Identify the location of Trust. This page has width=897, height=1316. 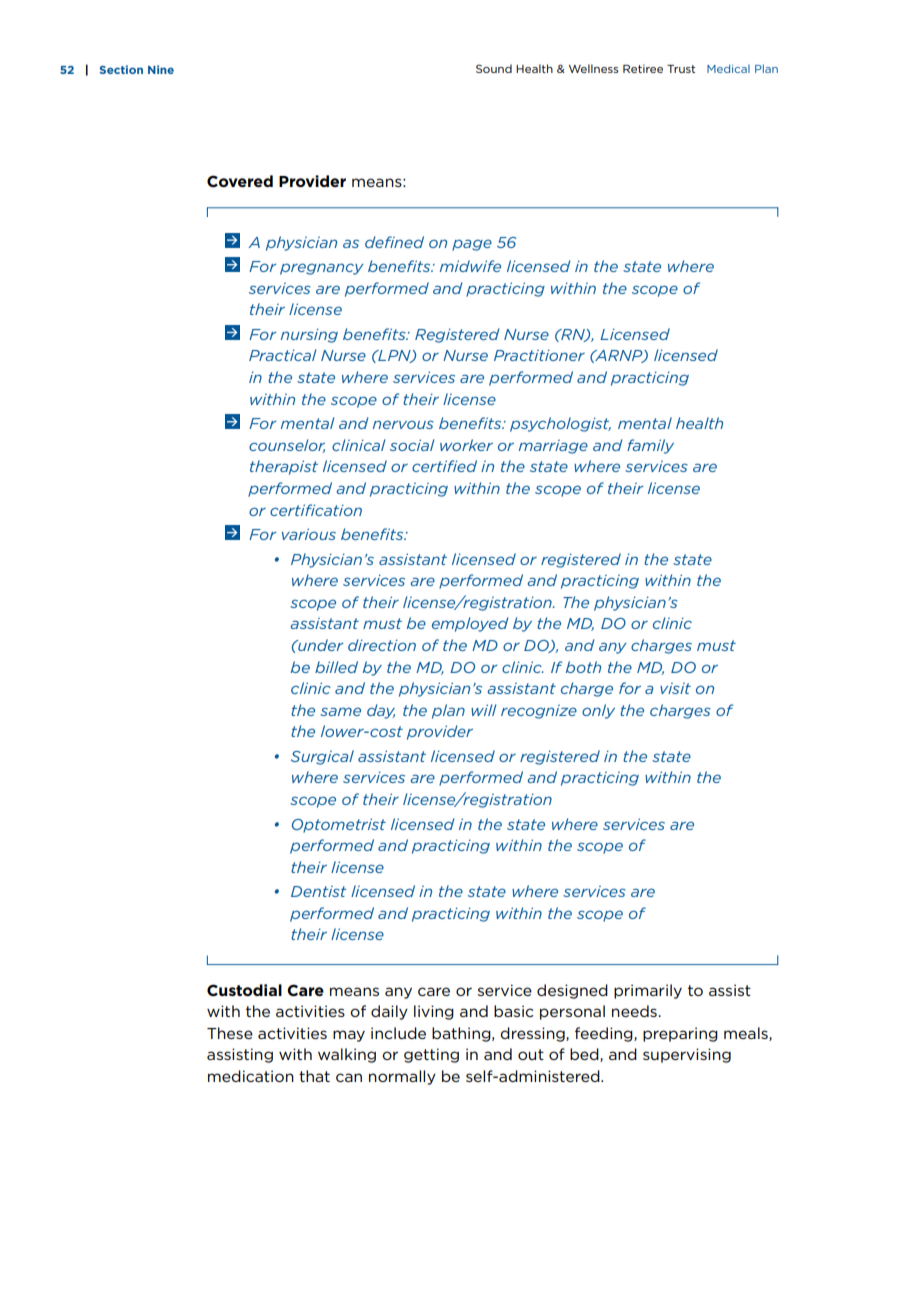
(681, 69).
